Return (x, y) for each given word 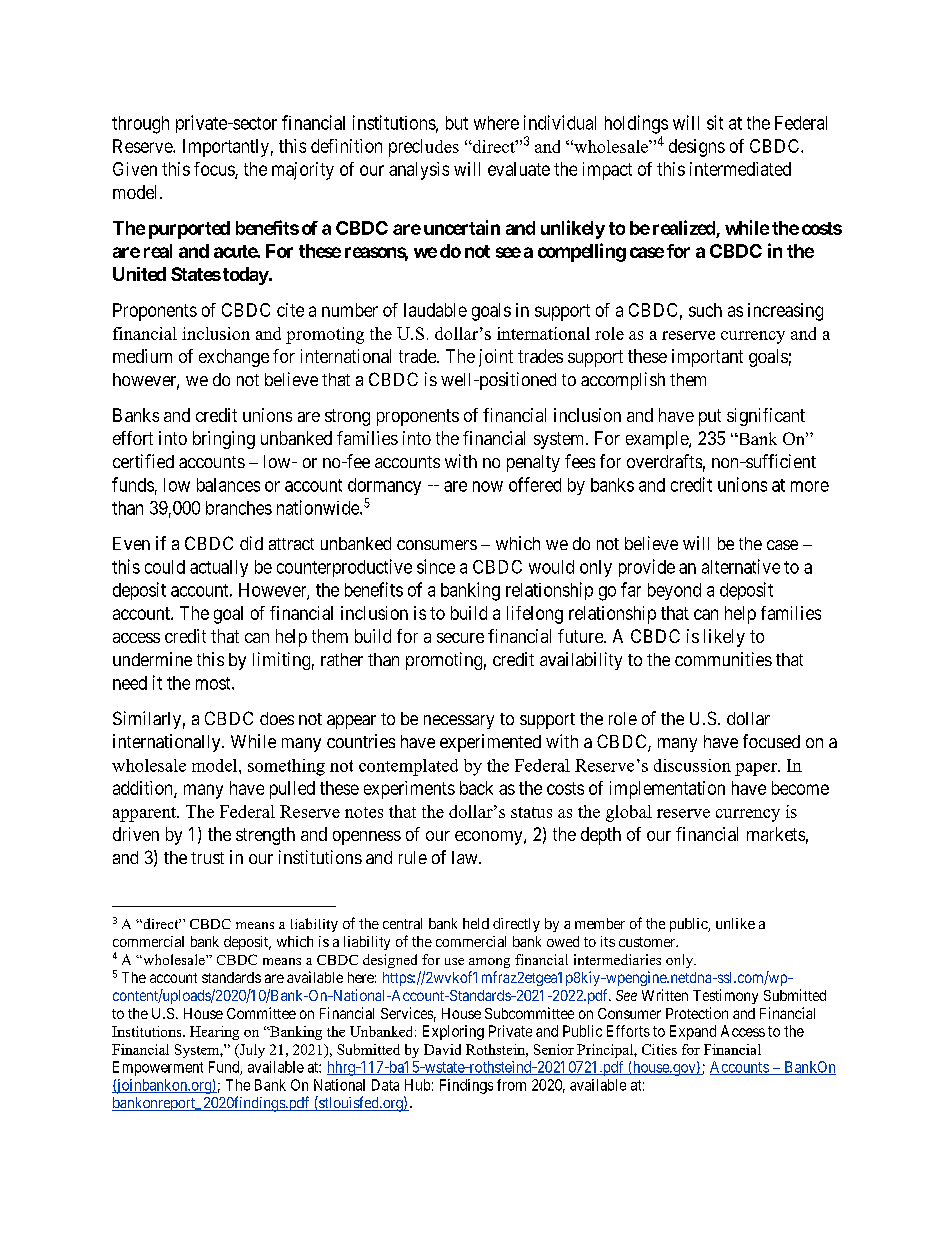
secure (460, 638)
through (140, 125)
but (457, 123)
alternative (741, 566)
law (466, 857)
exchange (234, 358)
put (710, 417)
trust (207, 858)
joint (496, 358)
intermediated (740, 169)
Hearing (214, 1033)
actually (219, 568)
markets (776, 834)
